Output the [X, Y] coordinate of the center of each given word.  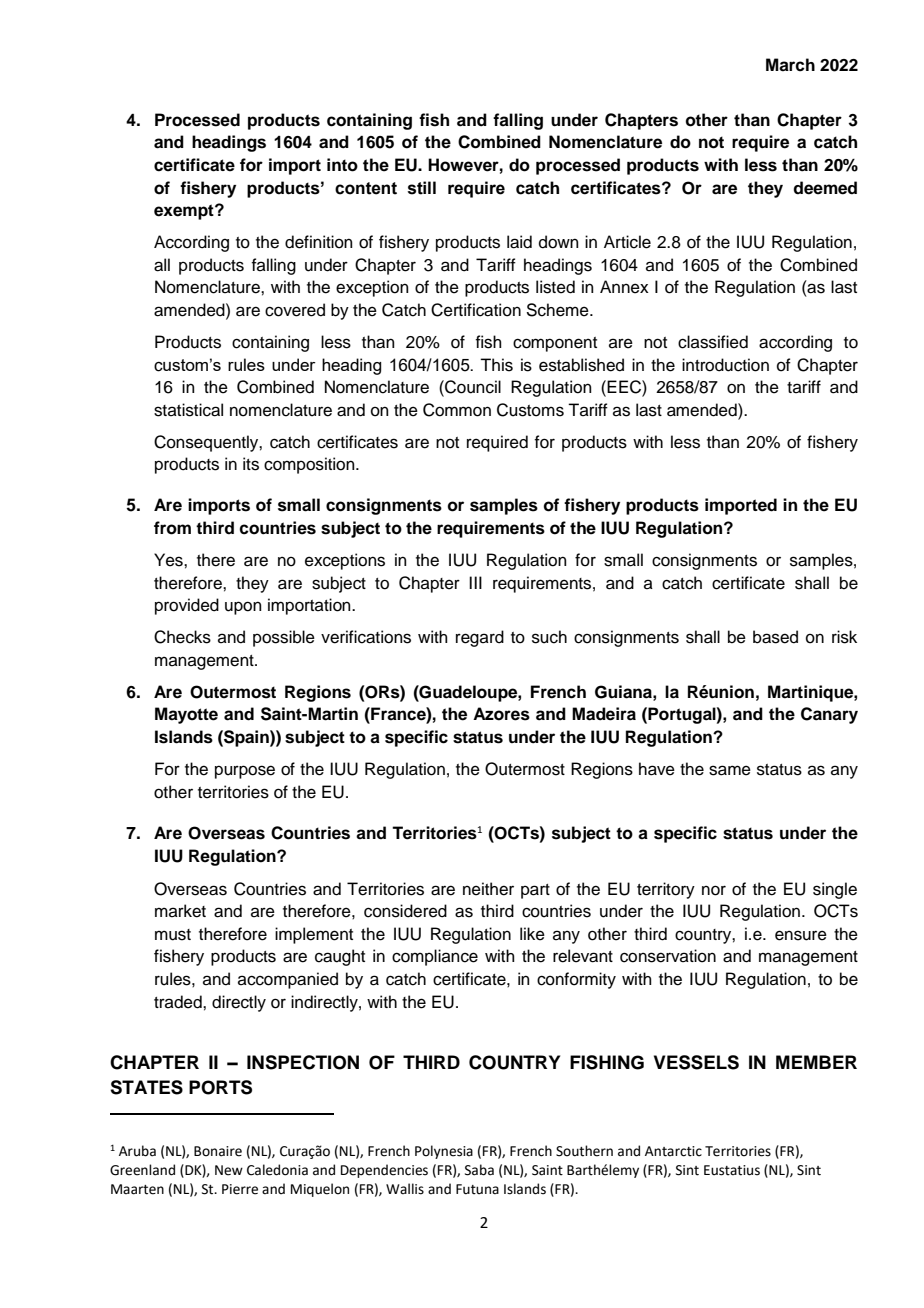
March [790, 65]
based [775, 637]
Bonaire [218, 1151]
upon [243, 608]
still [422, 188]
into [342, 165]
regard [480, 638]
